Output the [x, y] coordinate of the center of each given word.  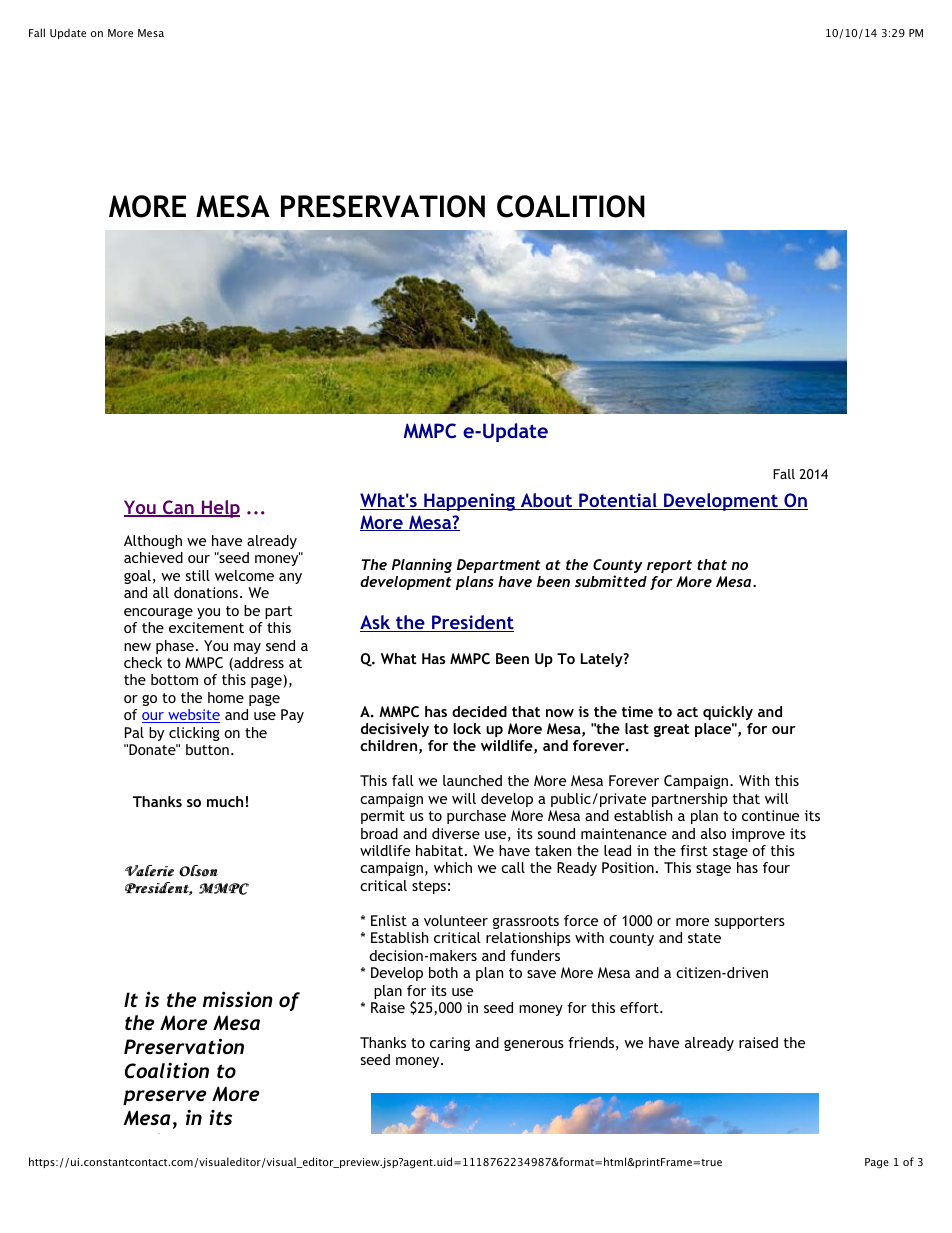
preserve [164, 1097]
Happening [469, 502]
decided [479, 711]
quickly [728, 713]
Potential [618, 501]
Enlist [389, 920]
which [453, 867]
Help [219, 509]
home [226, 697]
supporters [750, 922]
